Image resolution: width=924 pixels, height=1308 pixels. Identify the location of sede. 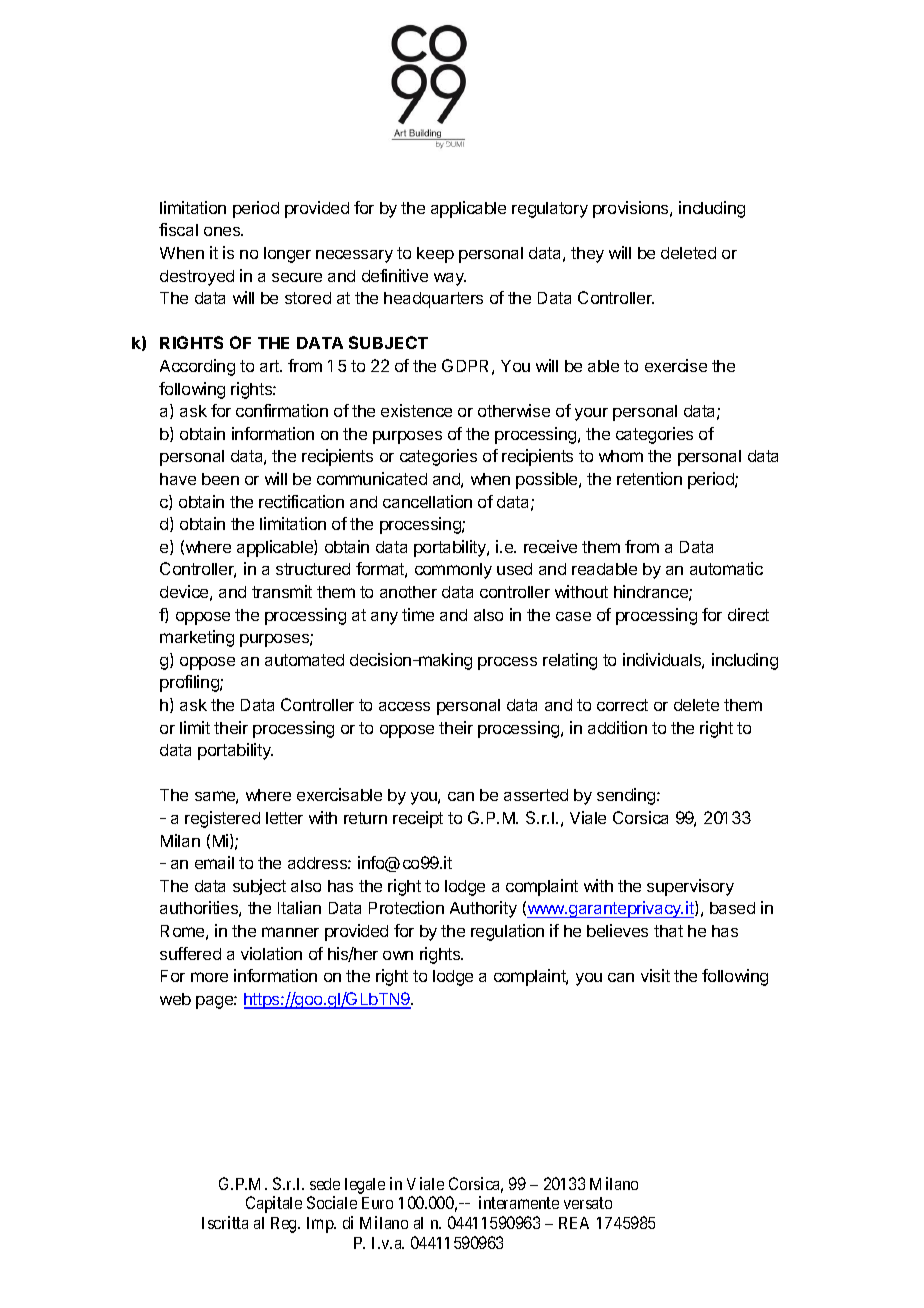
(325, 1184).
